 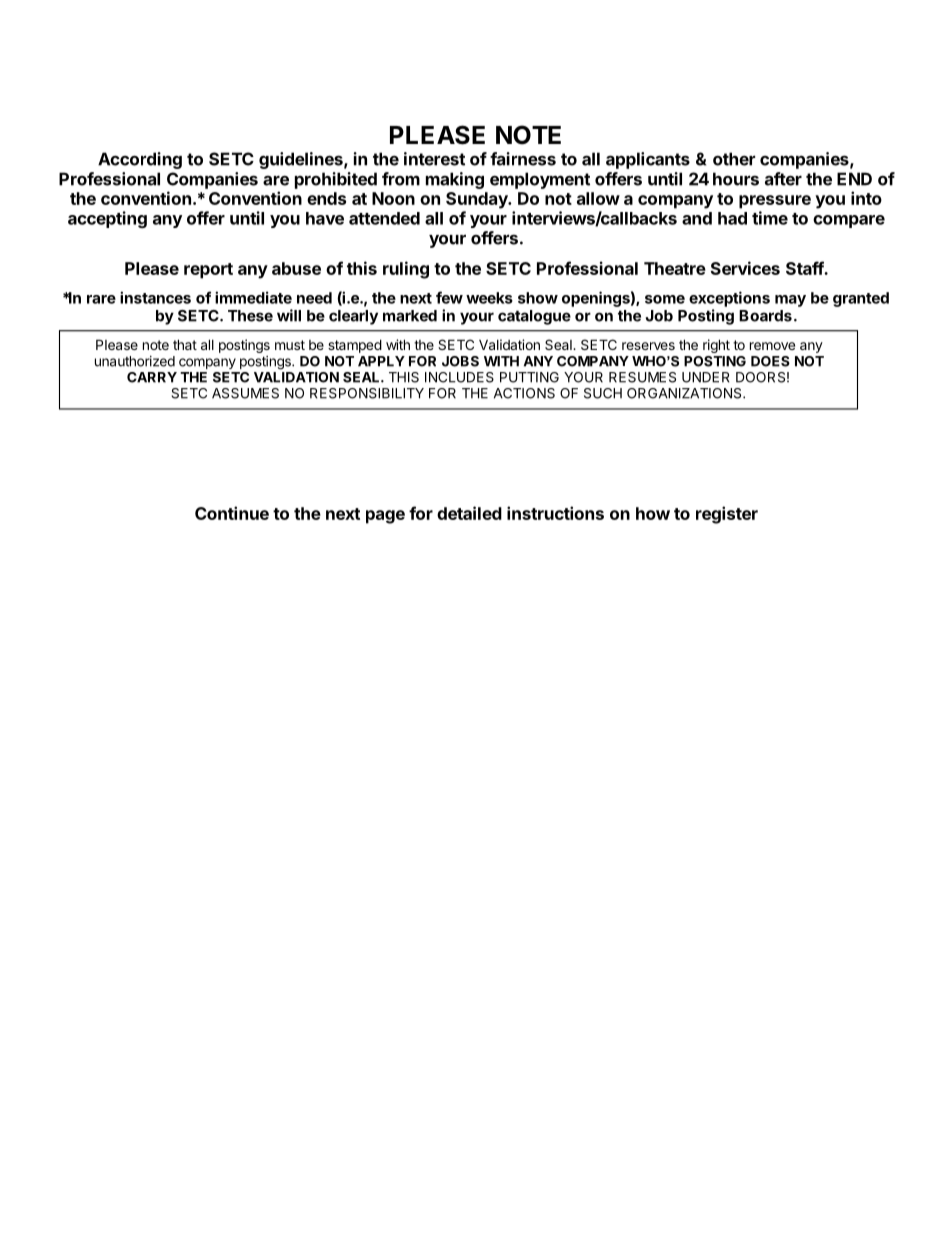 I want to click on instances, so click(x=155, y=297).
